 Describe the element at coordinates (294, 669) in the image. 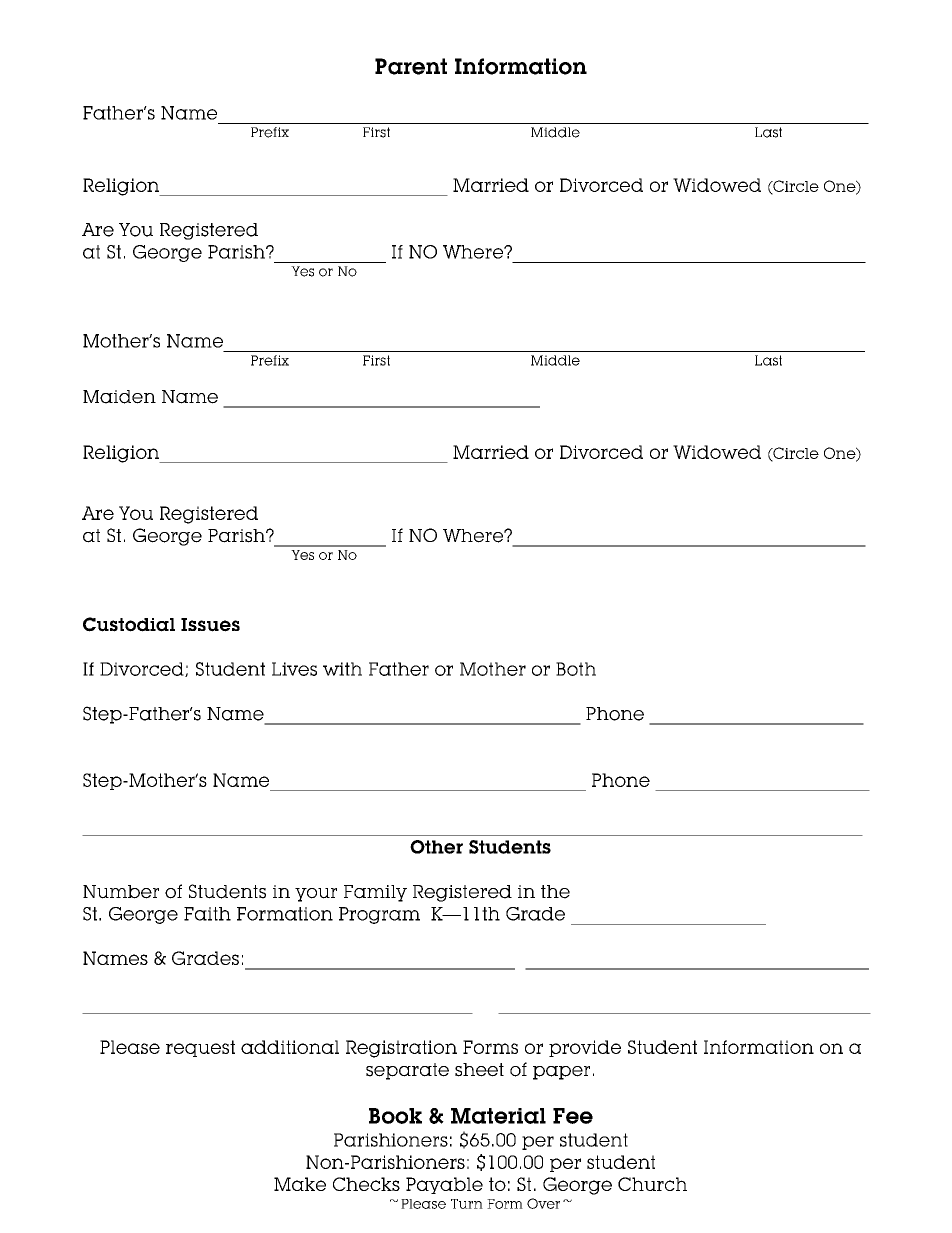

I see `Lives` at that location.
